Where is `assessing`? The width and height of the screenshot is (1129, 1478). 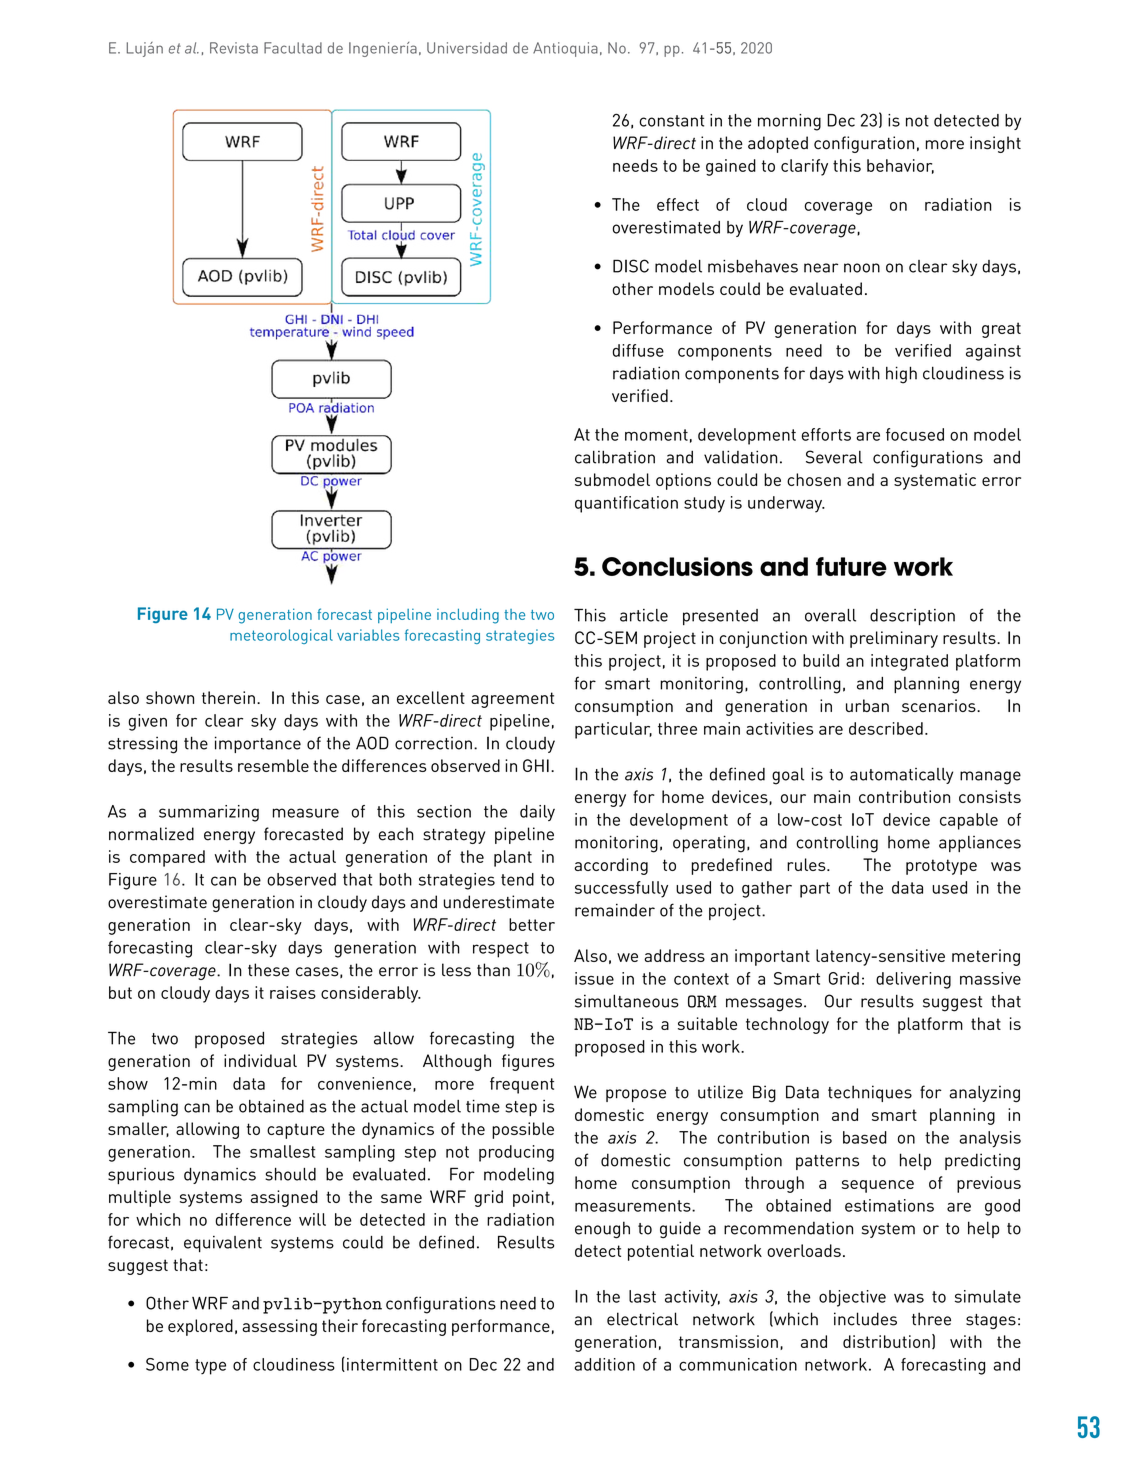 assessing is located at coordinates (279, 1327).
